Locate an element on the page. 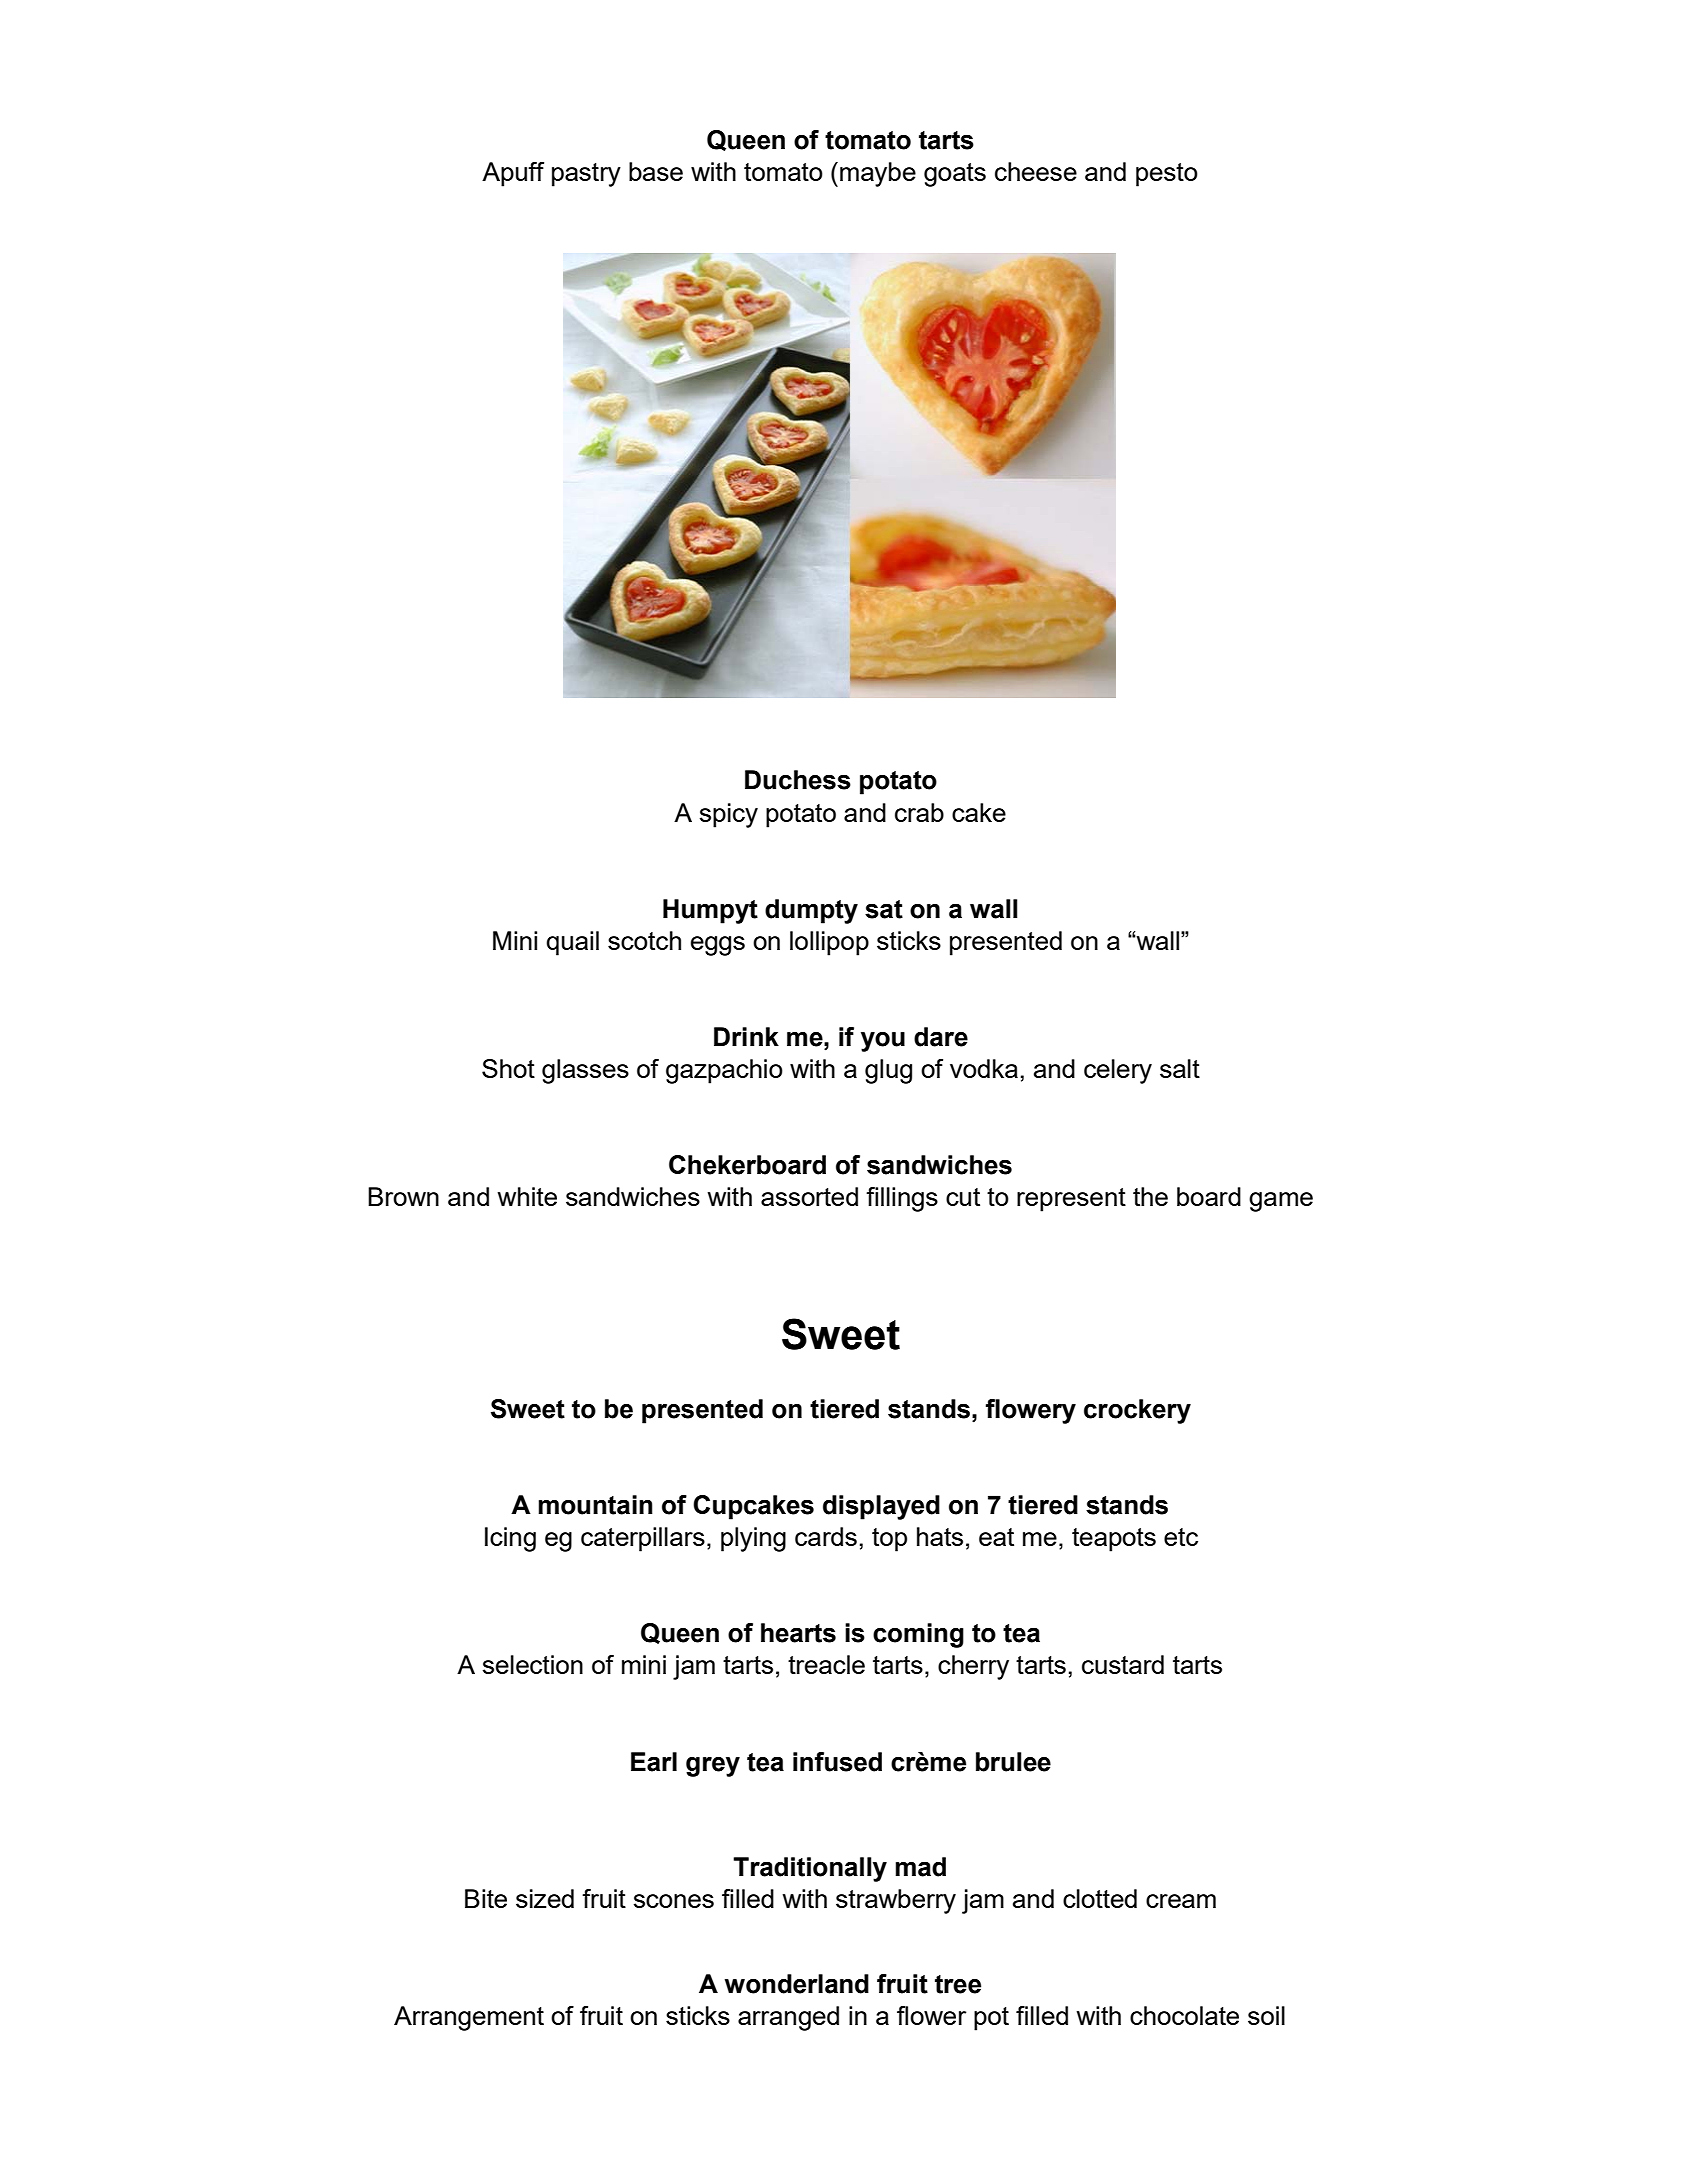 The height and width of the page is (2175, 1681). salt is located at coordinates (1180, 1068).
